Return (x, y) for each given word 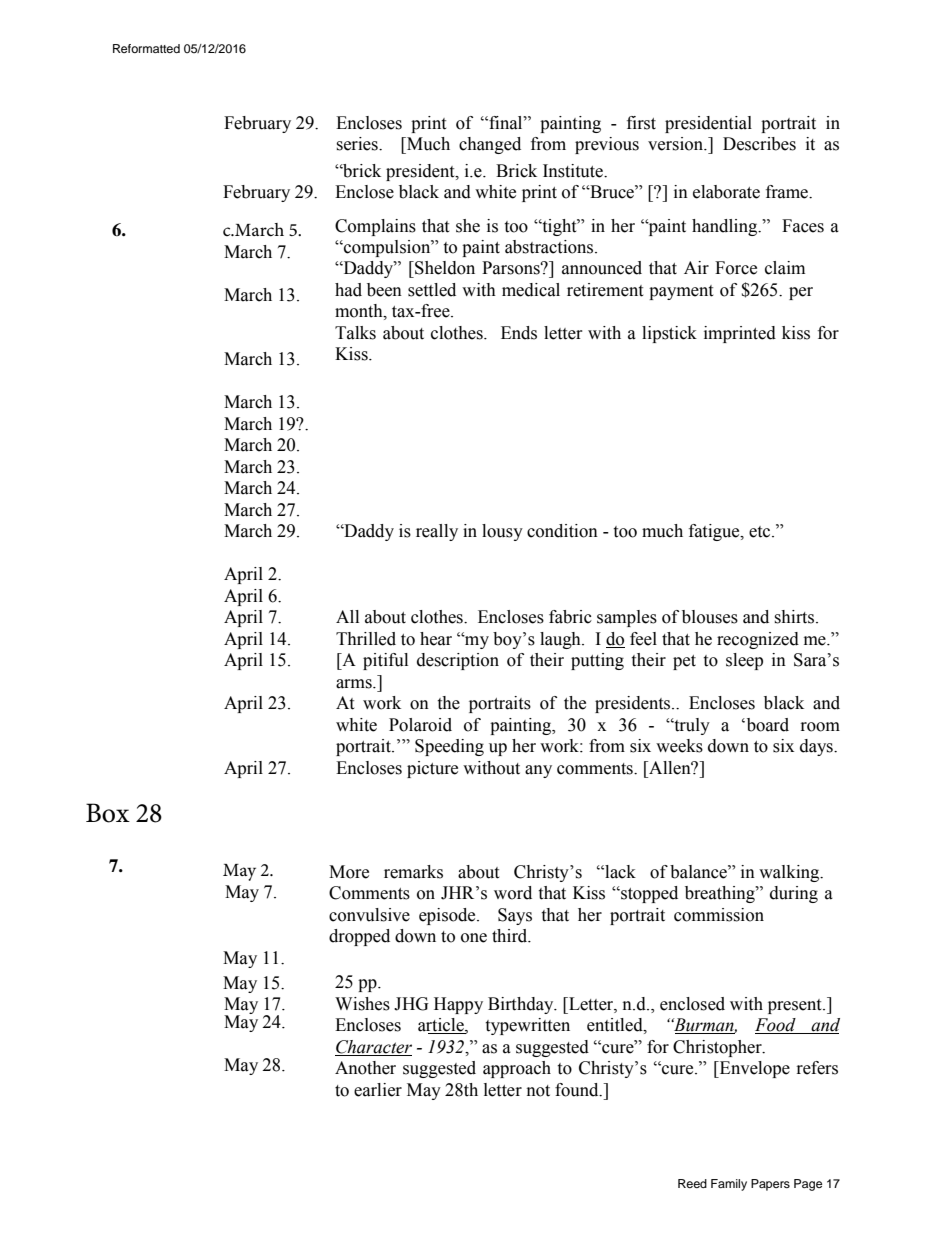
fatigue (715, 532)
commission (719, 915)
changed (490, 145)
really (437, 532)
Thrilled (366, 639)
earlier (378, 1090)
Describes (759, 144)
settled (432, 290)
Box (108, 813)
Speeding (449, 747)
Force (736, 268)
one (474, 938)
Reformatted (146, 48)
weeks (679, 746)
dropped (359, 937)
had (348, 290)
